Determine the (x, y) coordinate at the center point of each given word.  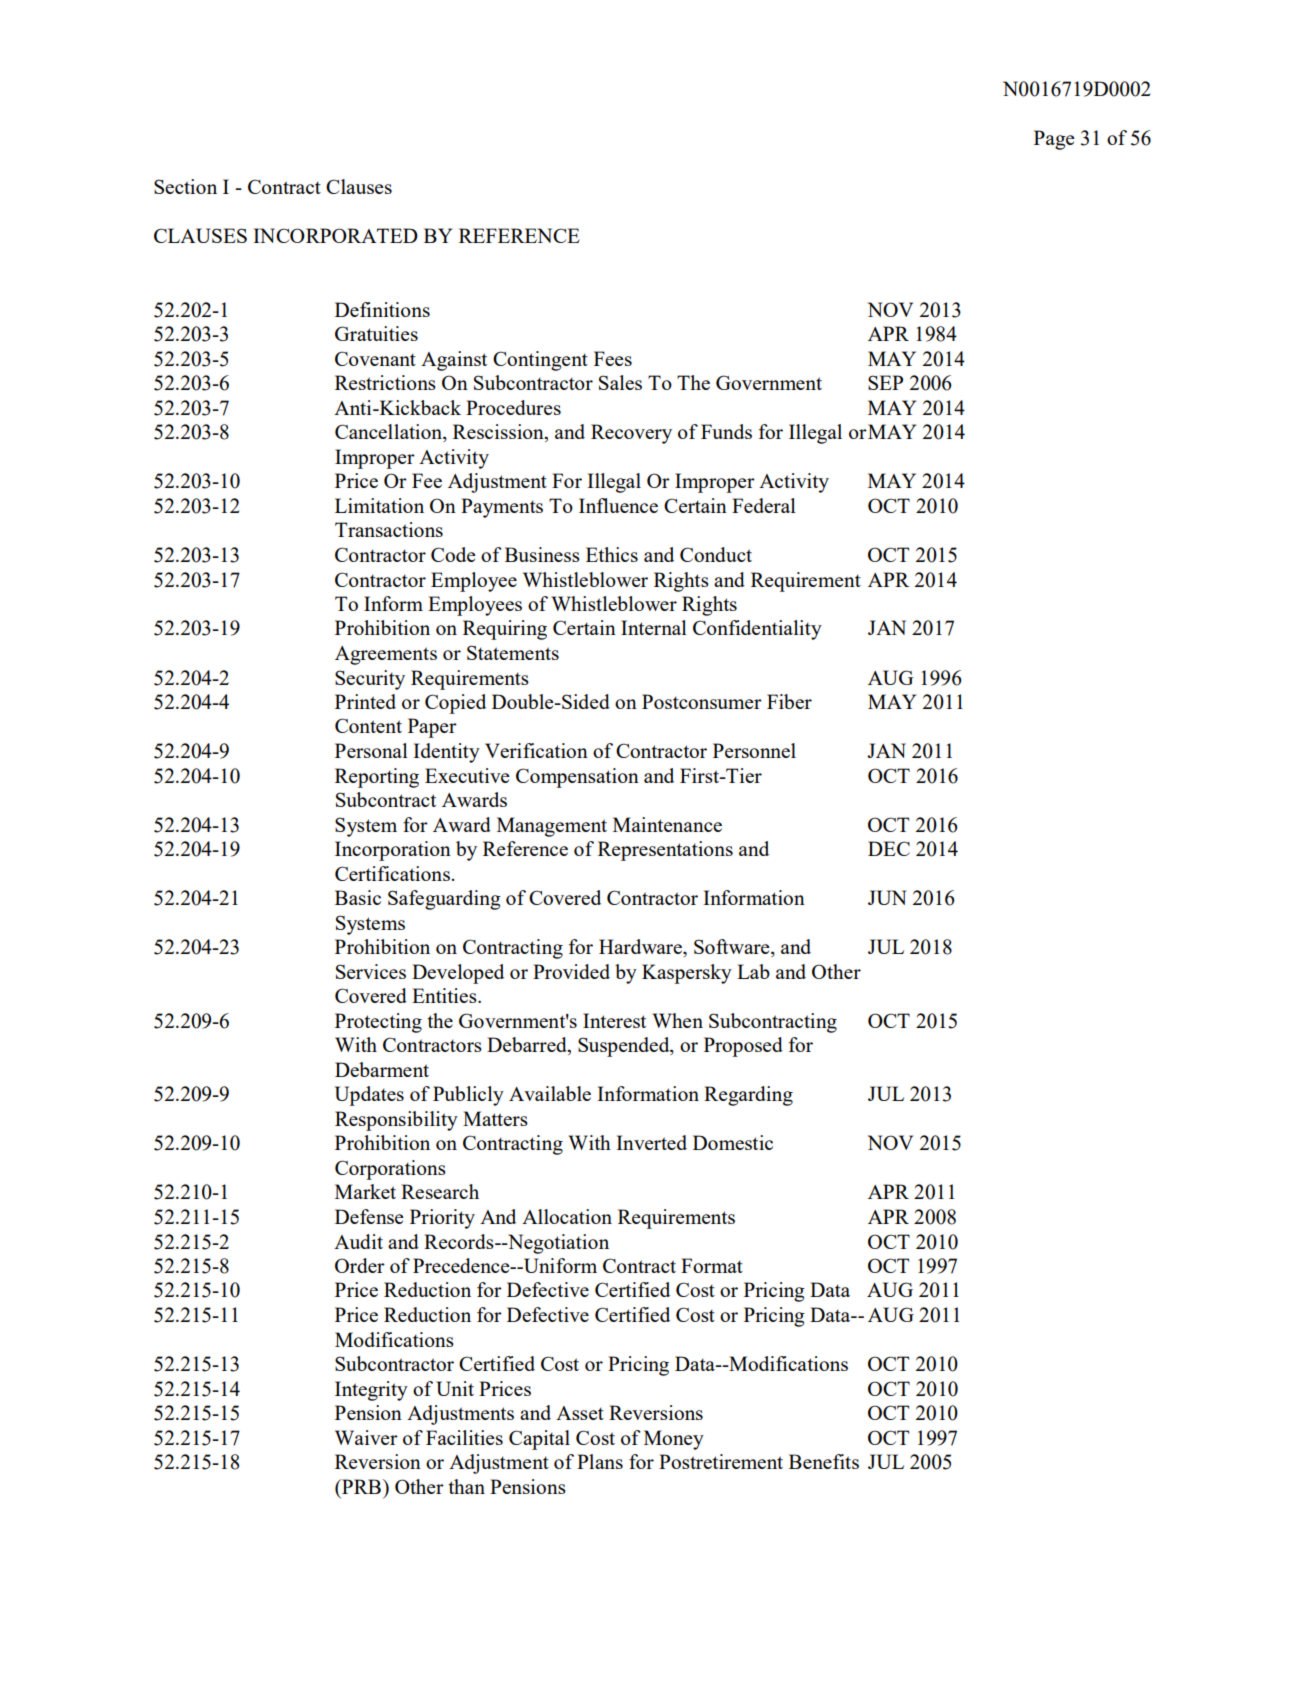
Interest (614, 1020)
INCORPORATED (335, 235)
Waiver (366, 1437)
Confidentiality (757, 630)
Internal (654, 627)
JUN (887, 897)
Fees (613, 358)
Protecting (378, 1023)
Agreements (386, 655)
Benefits (824, 1461)
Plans (600, 1461)
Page (1054, 140)
